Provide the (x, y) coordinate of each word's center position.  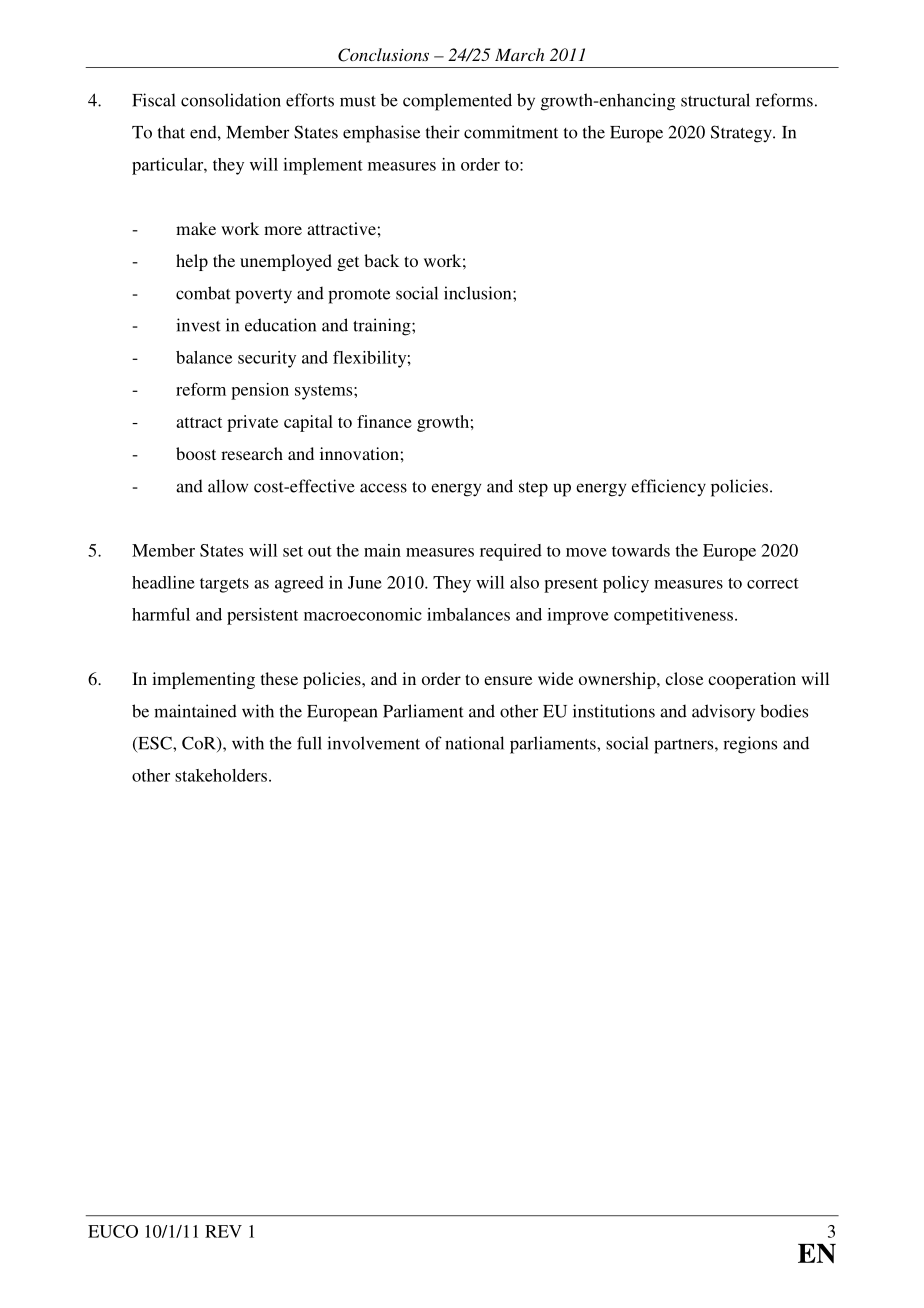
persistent (262, 616)
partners (685, 746)
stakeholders (221, 775)
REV (223, 1231)
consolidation (231, 100)
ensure (508, 680)
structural (715, 100)
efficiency (668, 487)
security (267, 359)
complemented (457, 102)
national (474, 743)
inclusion (479, 293)
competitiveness (673, 616)
